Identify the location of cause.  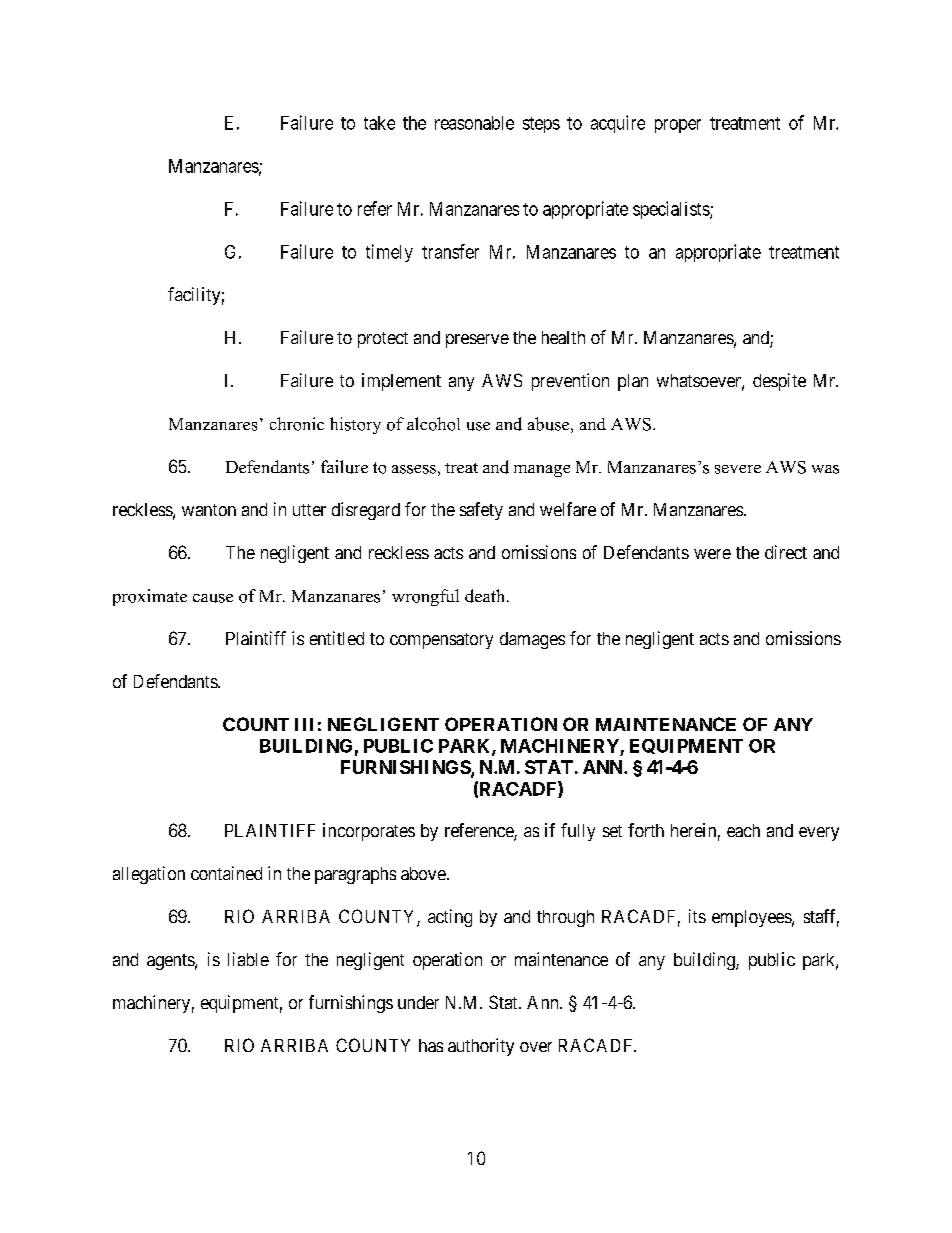
(213, 598).
